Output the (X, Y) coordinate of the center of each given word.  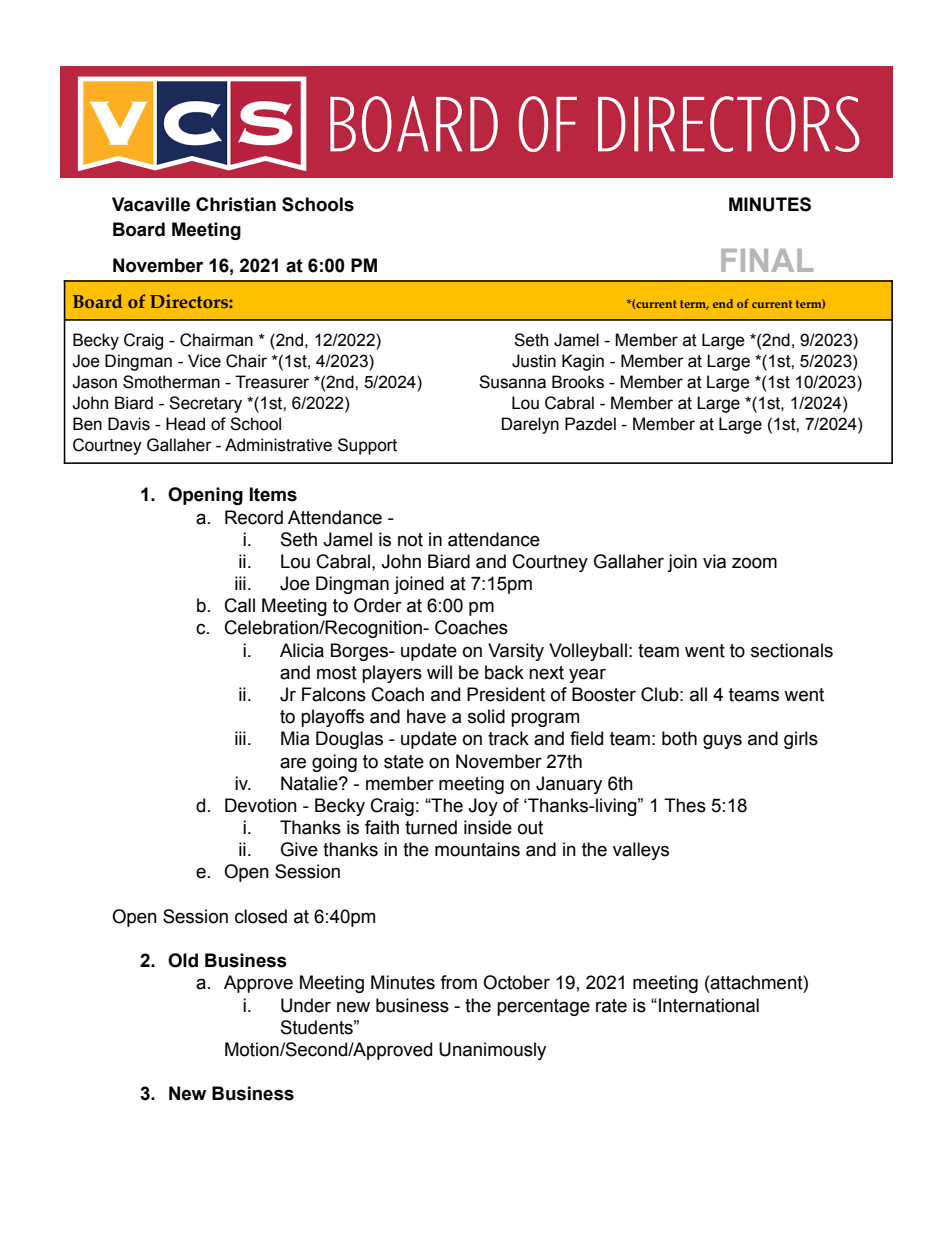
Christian (236, 204)
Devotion (261, 805)
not (410, 540)
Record (254, 517)
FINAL (767, 260)
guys (722, 741)
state (404, 762)
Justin (534, 361)
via (714, 561)
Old (183, 960)
